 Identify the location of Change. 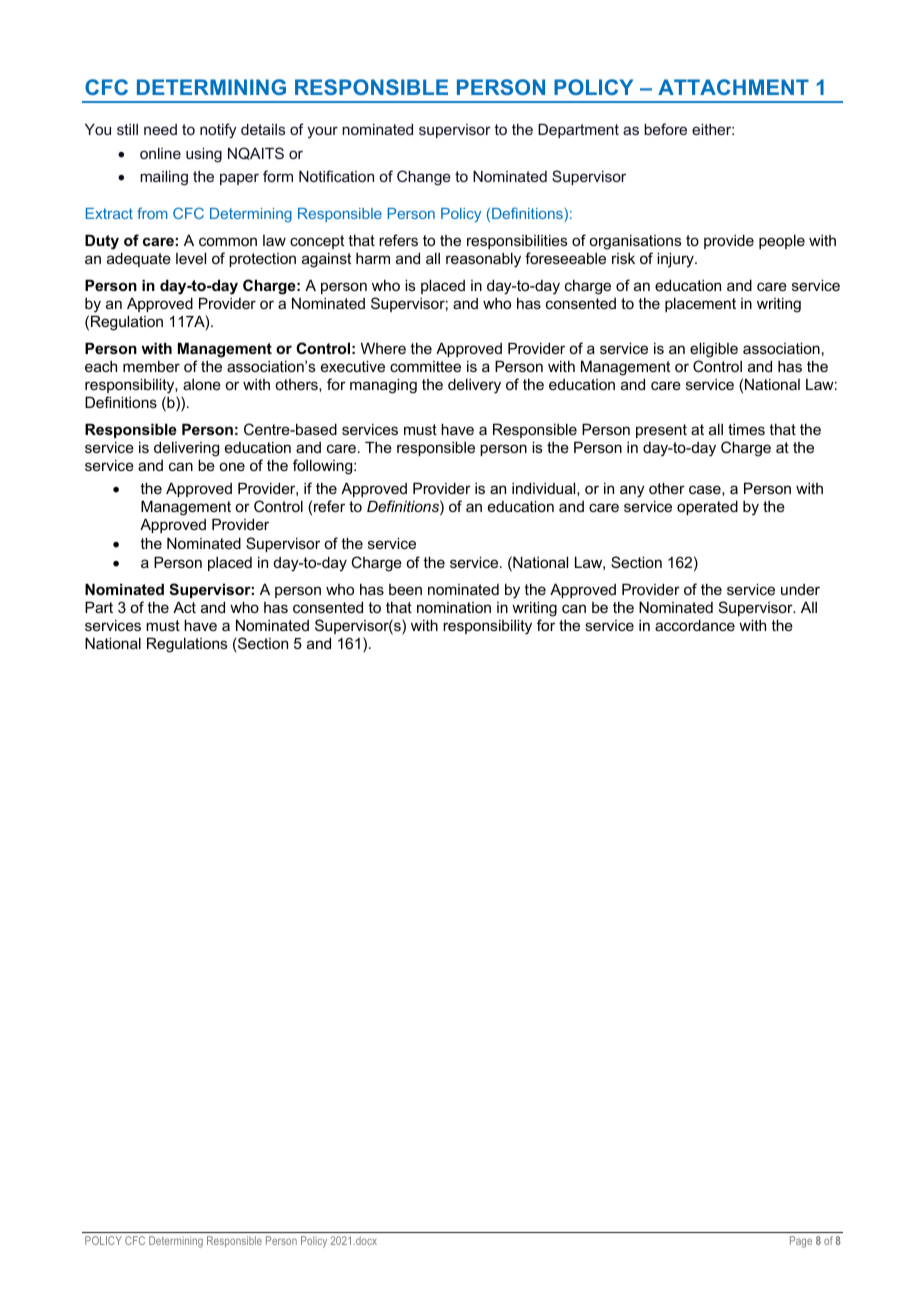
(424, 178).
